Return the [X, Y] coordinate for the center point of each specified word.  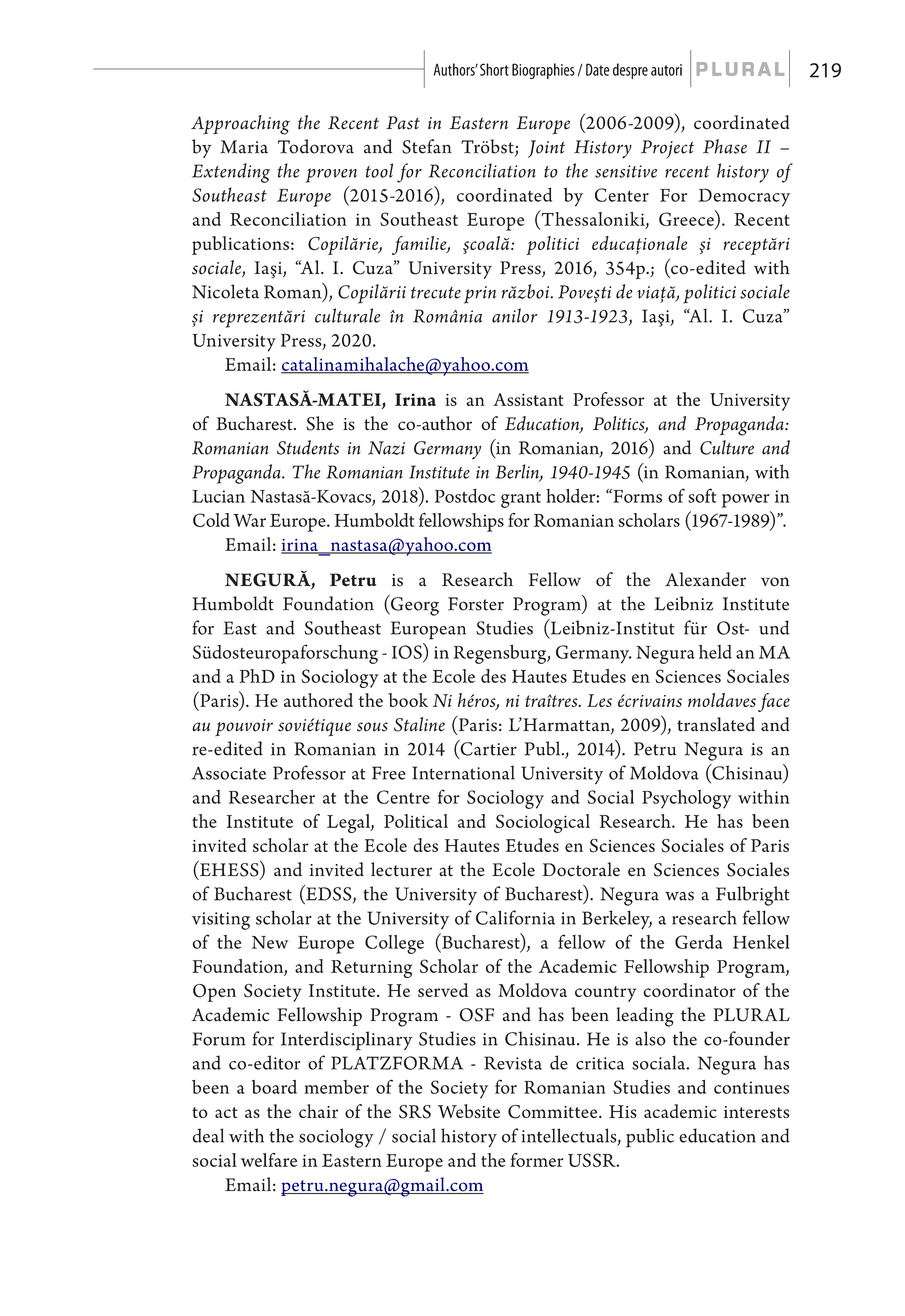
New [270, 942]
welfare [269, 1160]
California [515, 917]
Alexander [705, 579]
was [679, 896]
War [249, 520]
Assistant [528, 399]
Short [494, 69]
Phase [725, 146]
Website [469, 1111]
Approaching [240, 125]
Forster [476, 604]
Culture [727, 447]
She [320, 423]
